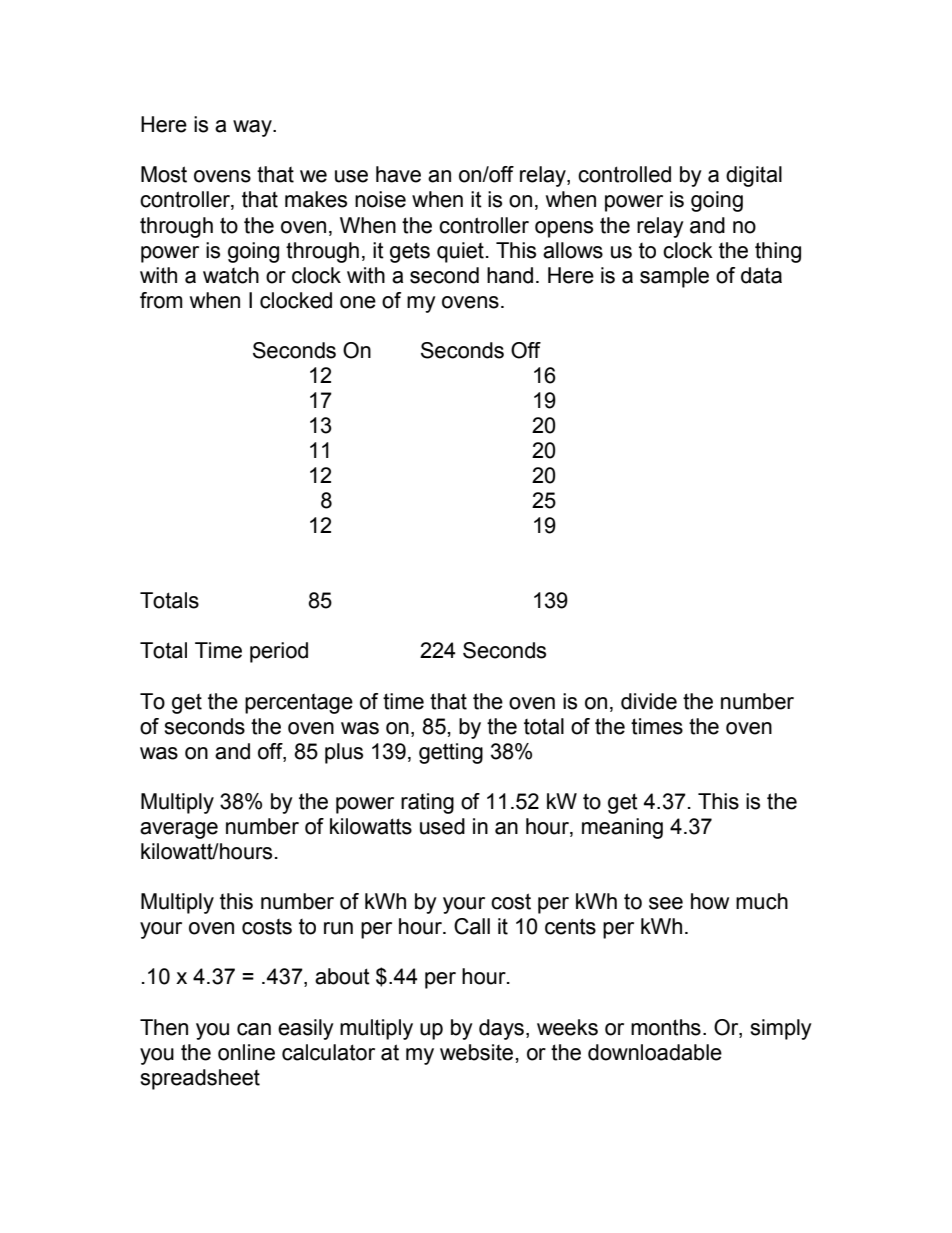 This screenshot has width=952, height=1233. Describe the element at coordinates (674, 277) in the screenshot. I see `sample` at that location.
